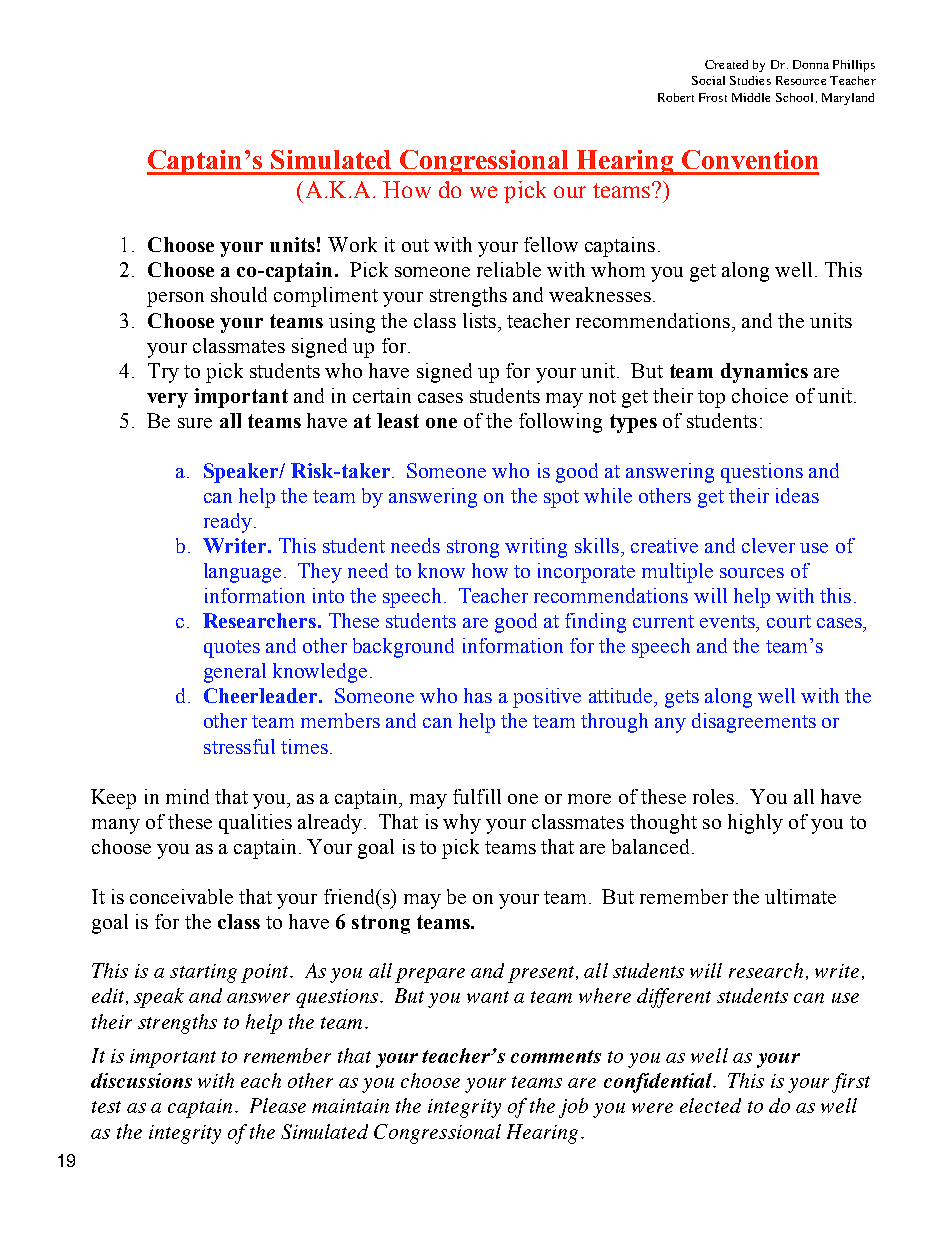 The image size is (952, 1233). Describe the element at coordinates (710, 1105) in the screenshot. I see `elected` at that location.
